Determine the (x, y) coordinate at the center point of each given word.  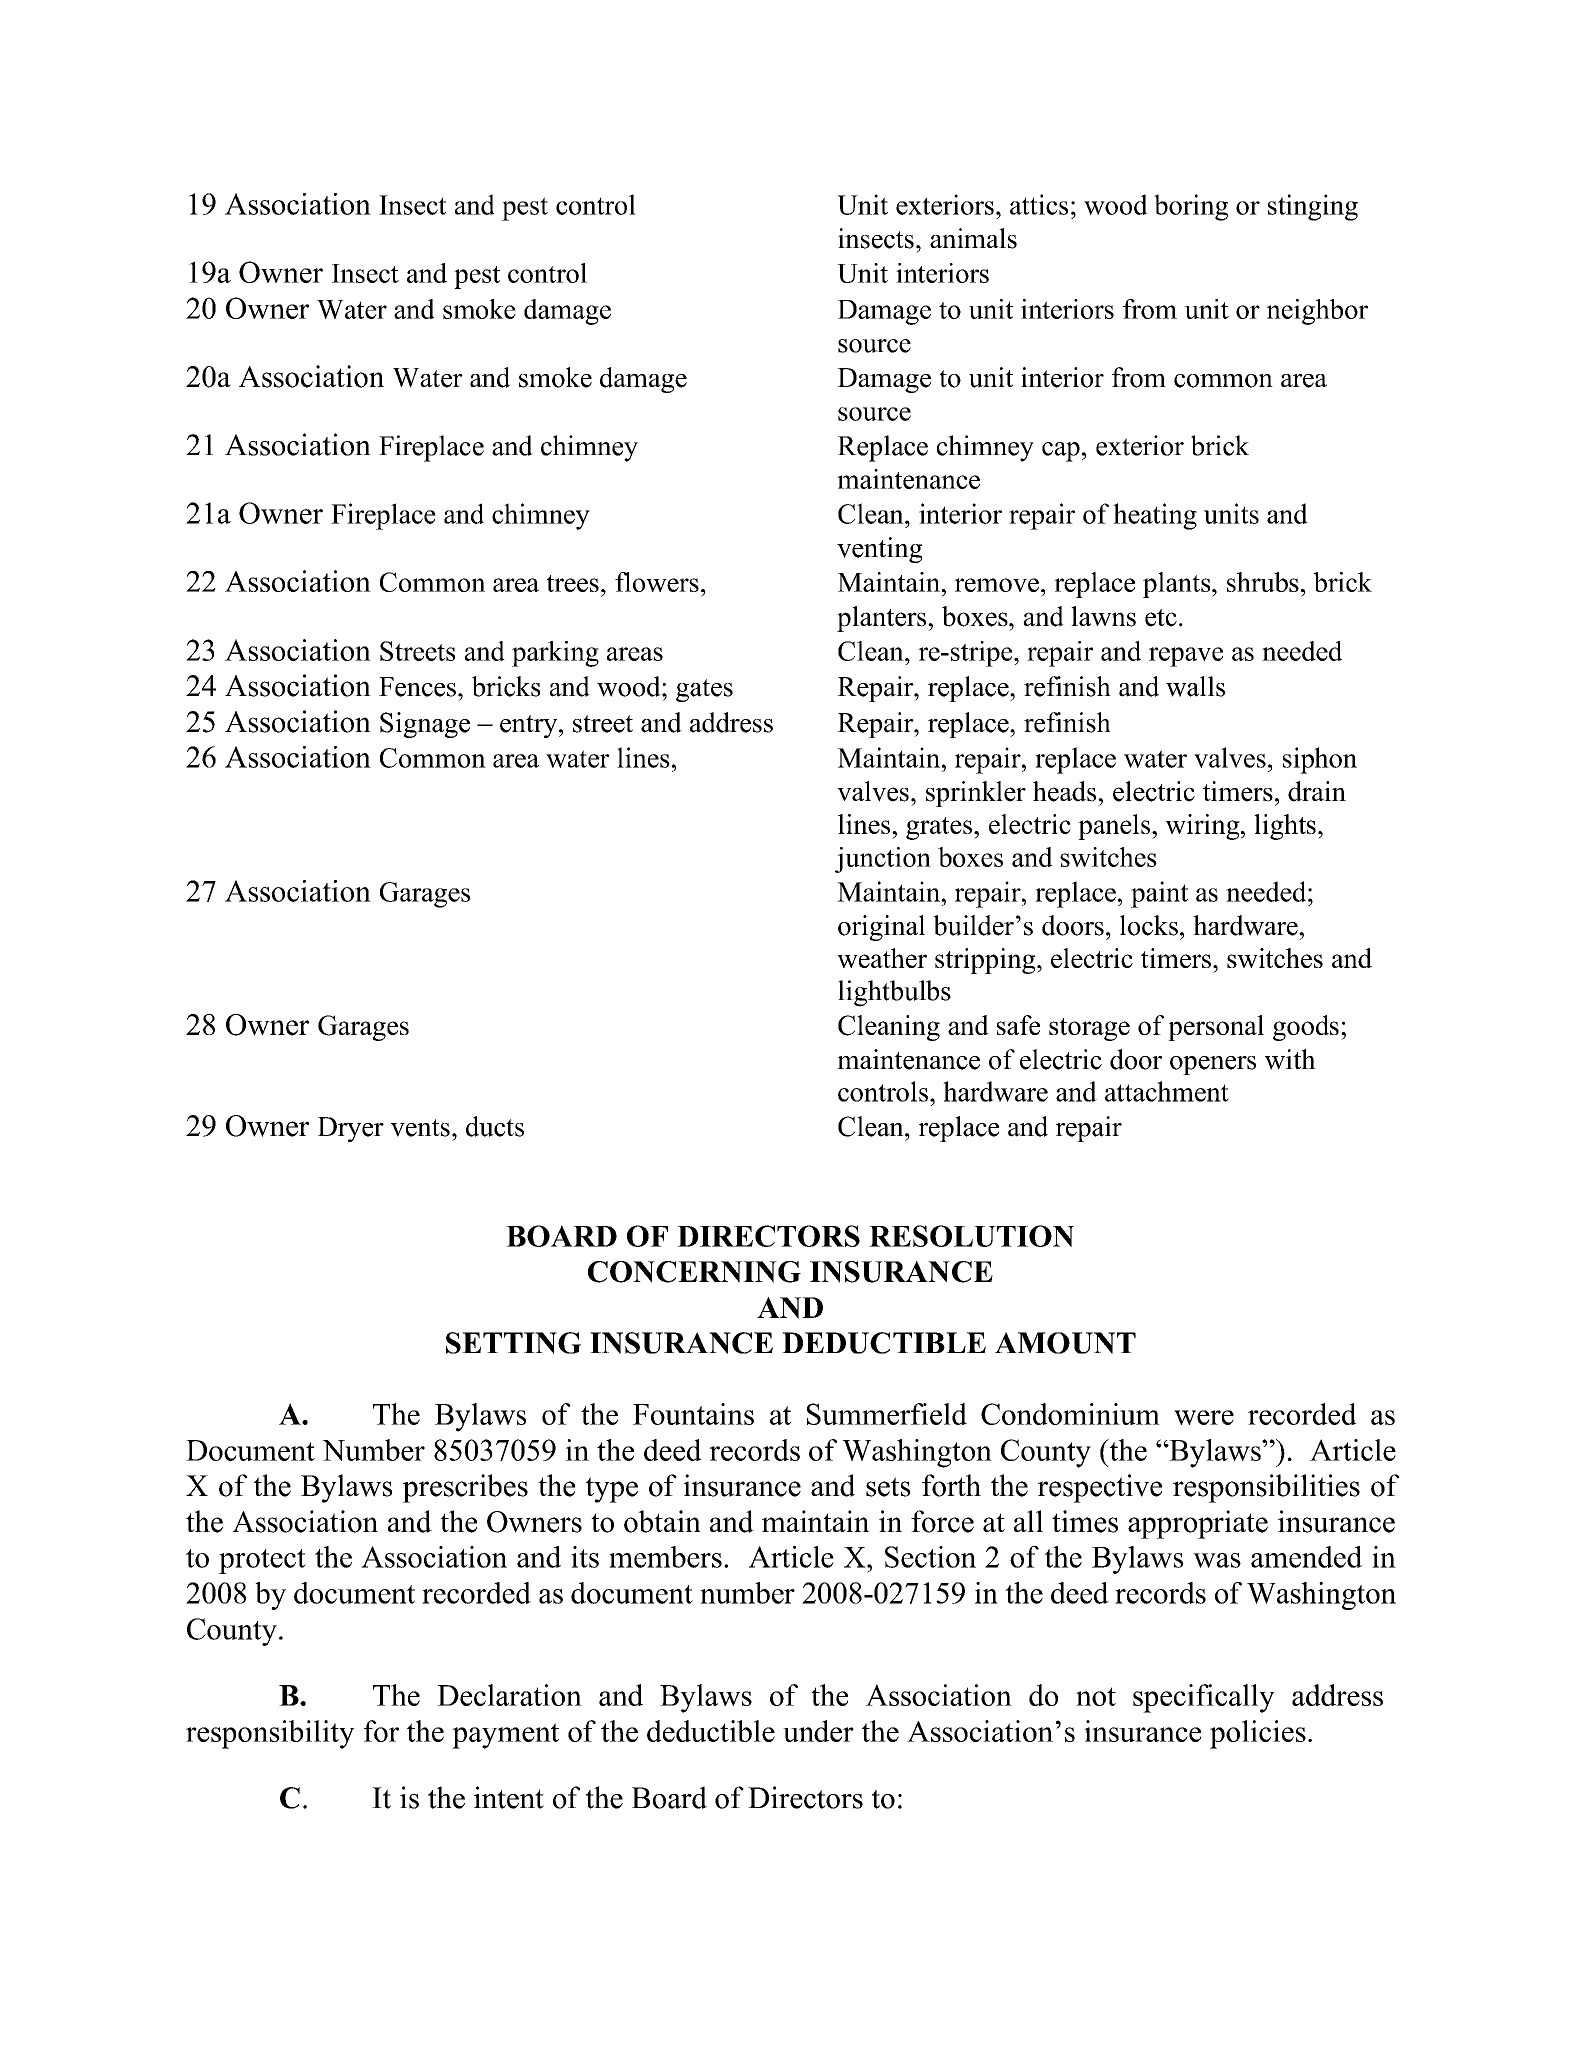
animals (973, 238)
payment (505, 1736)
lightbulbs (894, 993)
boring (1191, 207)
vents (420, 1128)
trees (572, 583)
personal (1216, 1028)
